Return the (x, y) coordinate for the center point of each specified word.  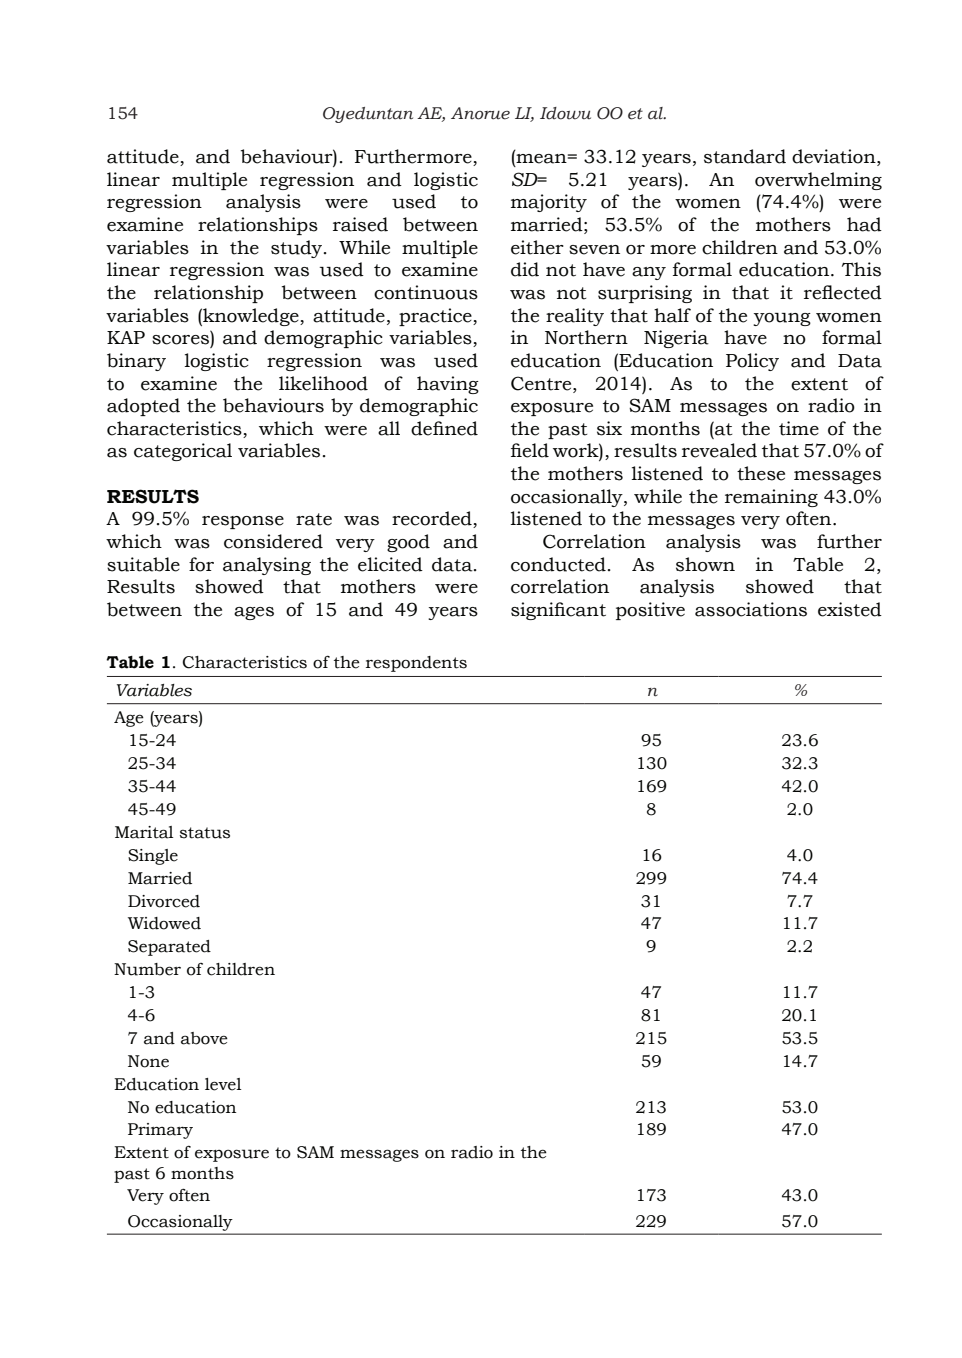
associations (751, 609)
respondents (416, 664)
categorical (183, 452)
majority (549, 203)
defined (444, 428)
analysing (267, 566)
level (223, 1084)
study (298, 249)
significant (558, 611)
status (205, 833)
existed (850, 609)
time (799, 428)
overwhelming (818, 181)
